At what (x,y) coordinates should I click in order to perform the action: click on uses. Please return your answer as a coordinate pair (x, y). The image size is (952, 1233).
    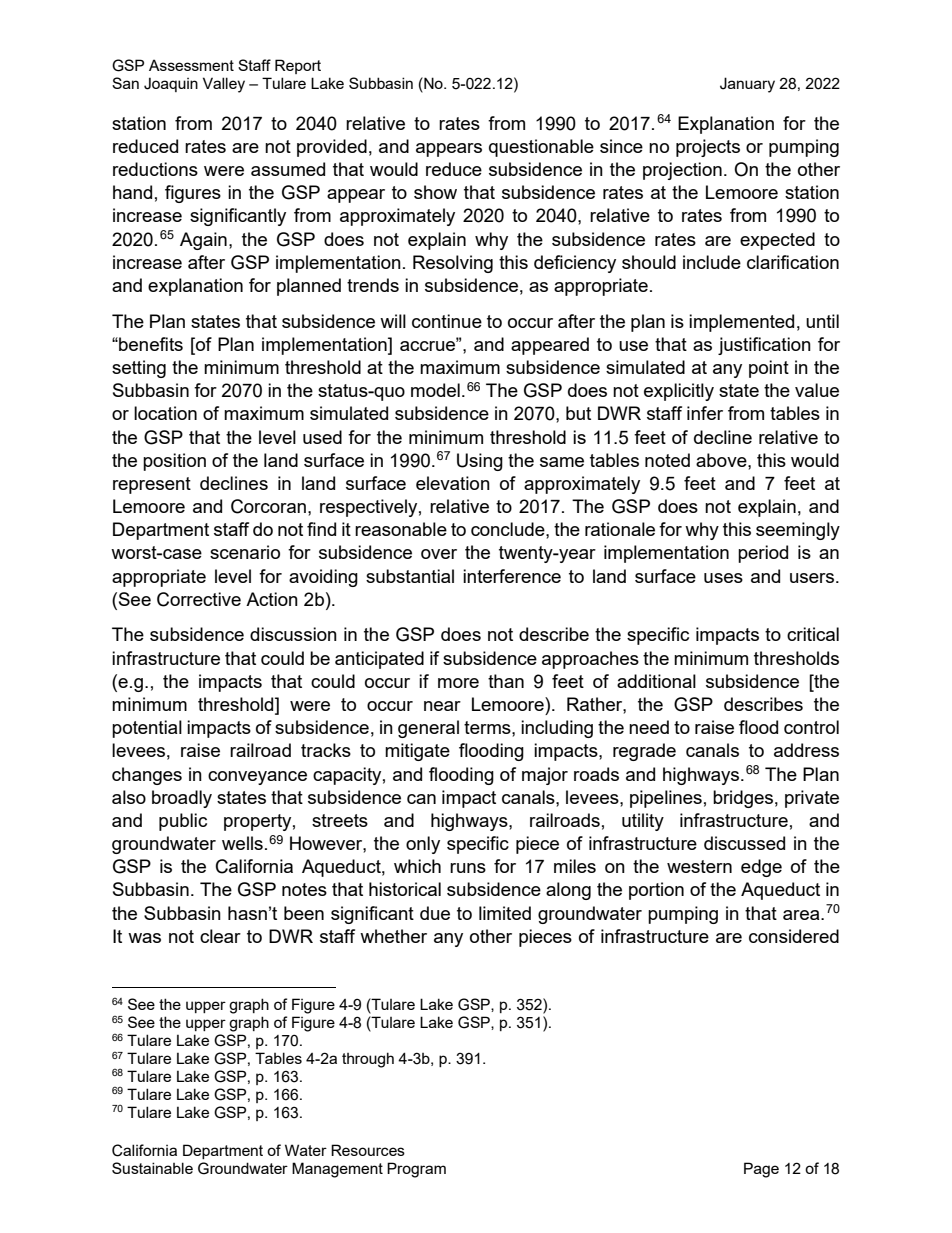
    Looking at the image, I should click on (723, 578).
